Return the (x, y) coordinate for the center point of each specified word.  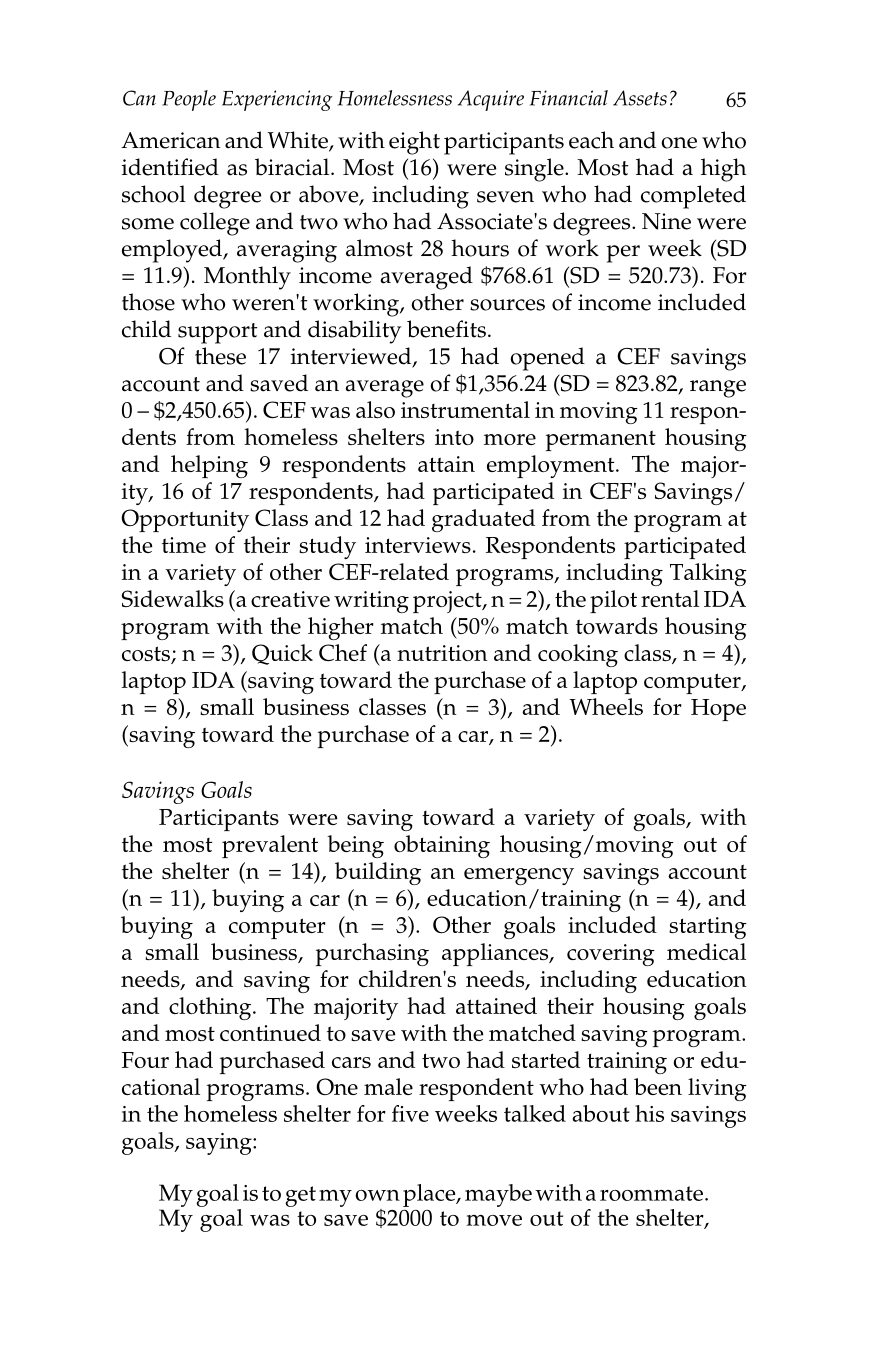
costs (147, 655)
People (189, 100)
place (430, 1195)
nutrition (442, 653)
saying (220, 1144)
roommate (651, 1193)
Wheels (606, 706)
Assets (640, 98)
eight (414, 143)
